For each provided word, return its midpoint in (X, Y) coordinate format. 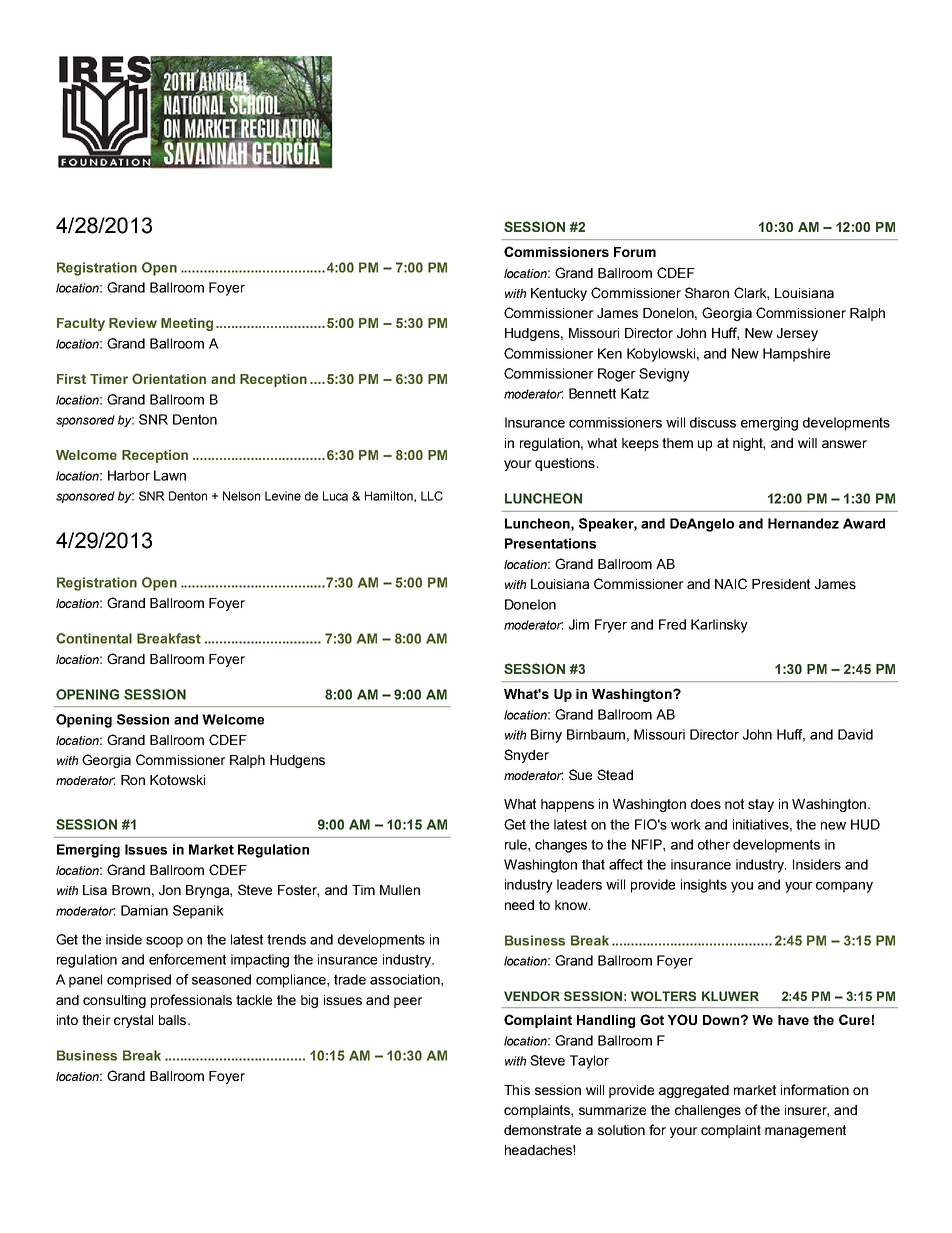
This (517, 1090)
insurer (807, 1111)
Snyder (526, 756)
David (855, 734)
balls (174, 1020)
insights (704, 886)
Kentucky (559, 294)
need (519, 905)
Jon (170, 890)
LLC (432, 496)
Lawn (170, 475)
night (749, 444)
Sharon (707, 292)
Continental (94, 638)
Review (133, 323)
